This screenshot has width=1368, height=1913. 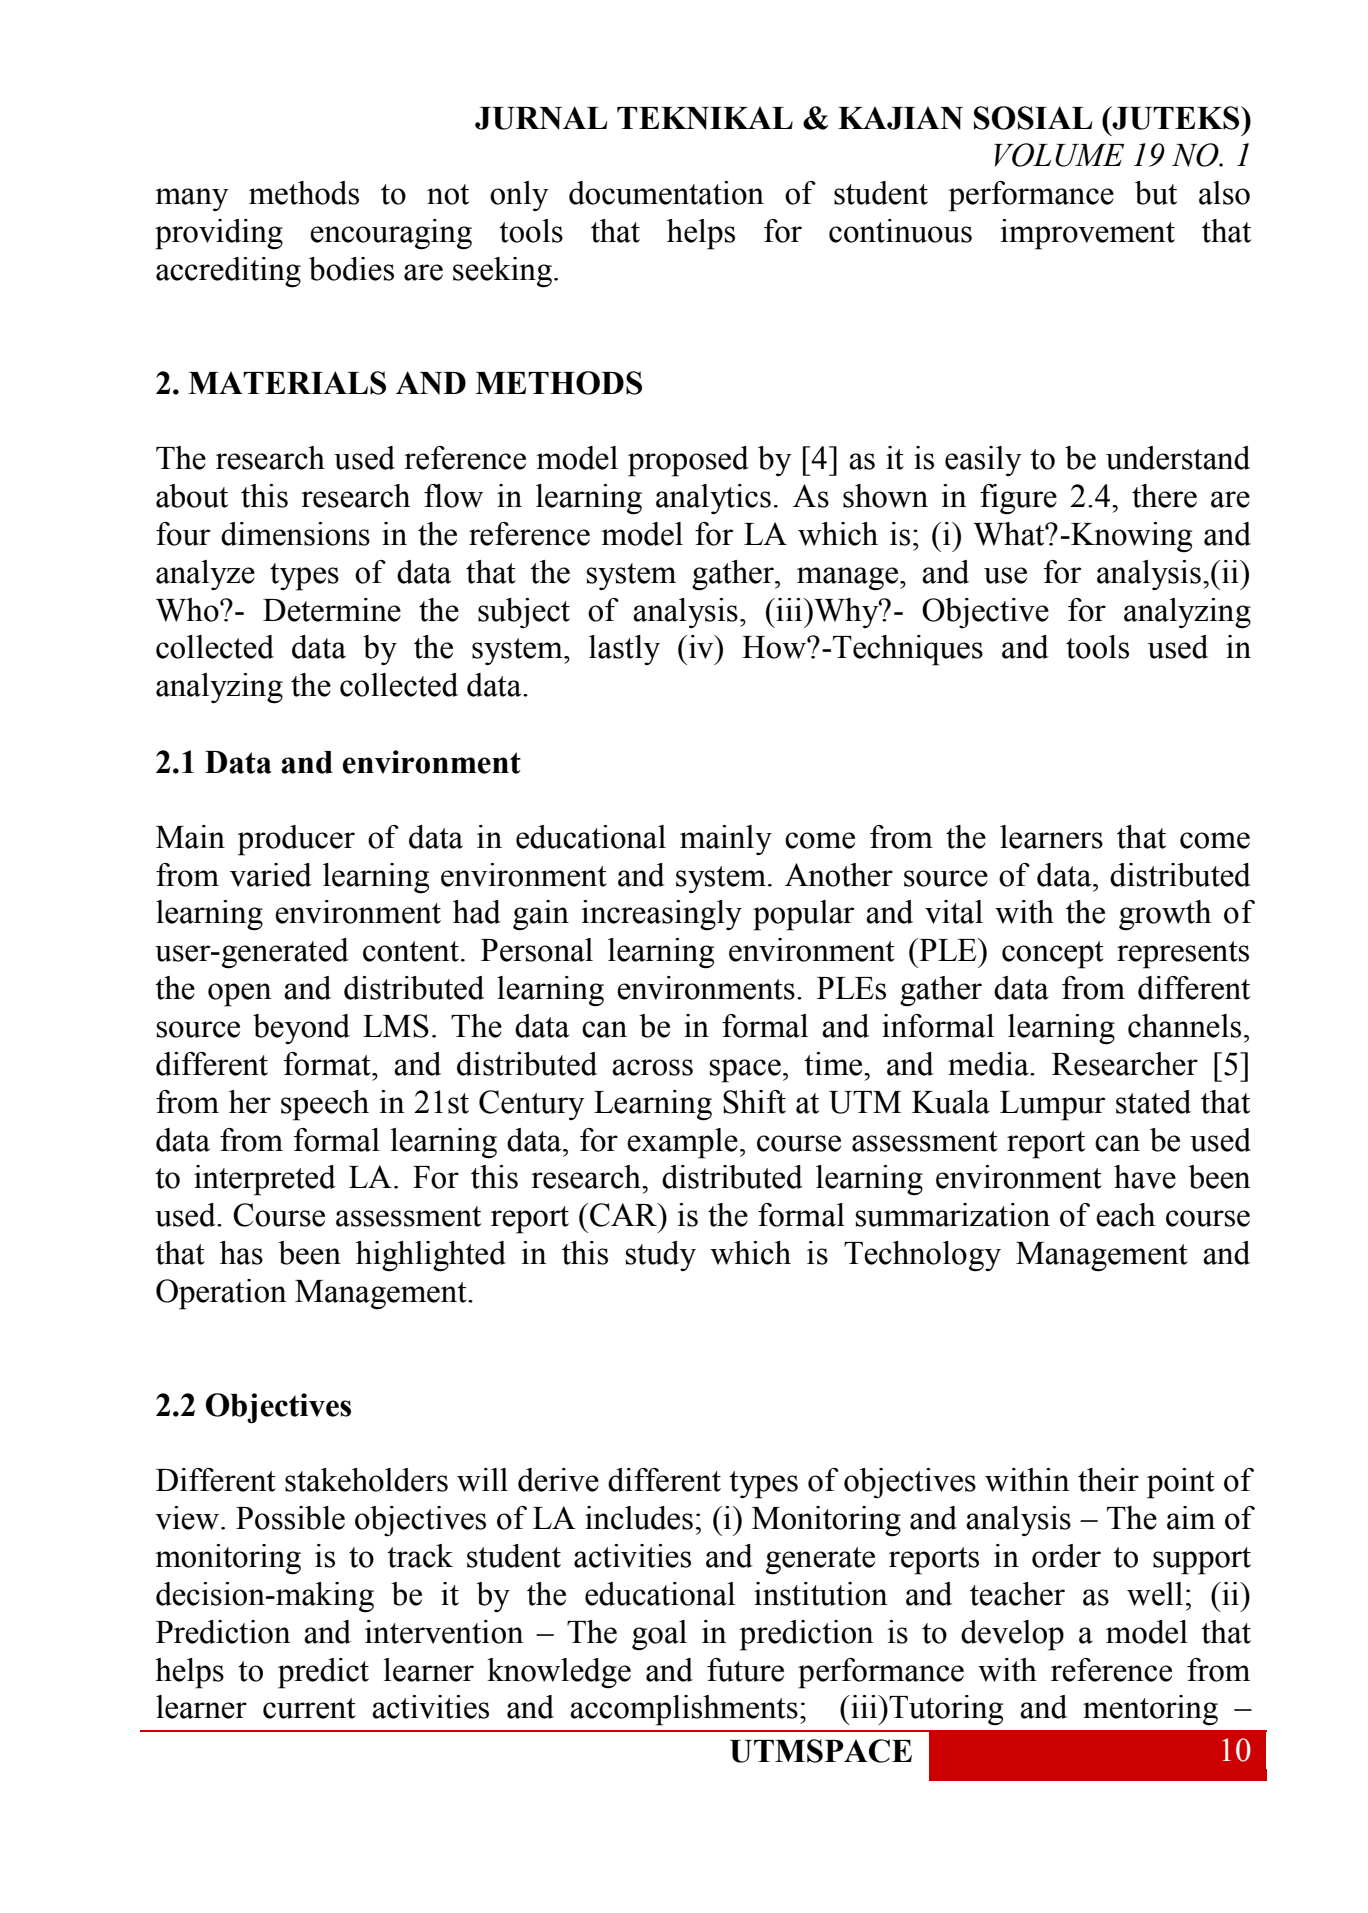 I want to click on documentation, so click(x=666, y=193).
